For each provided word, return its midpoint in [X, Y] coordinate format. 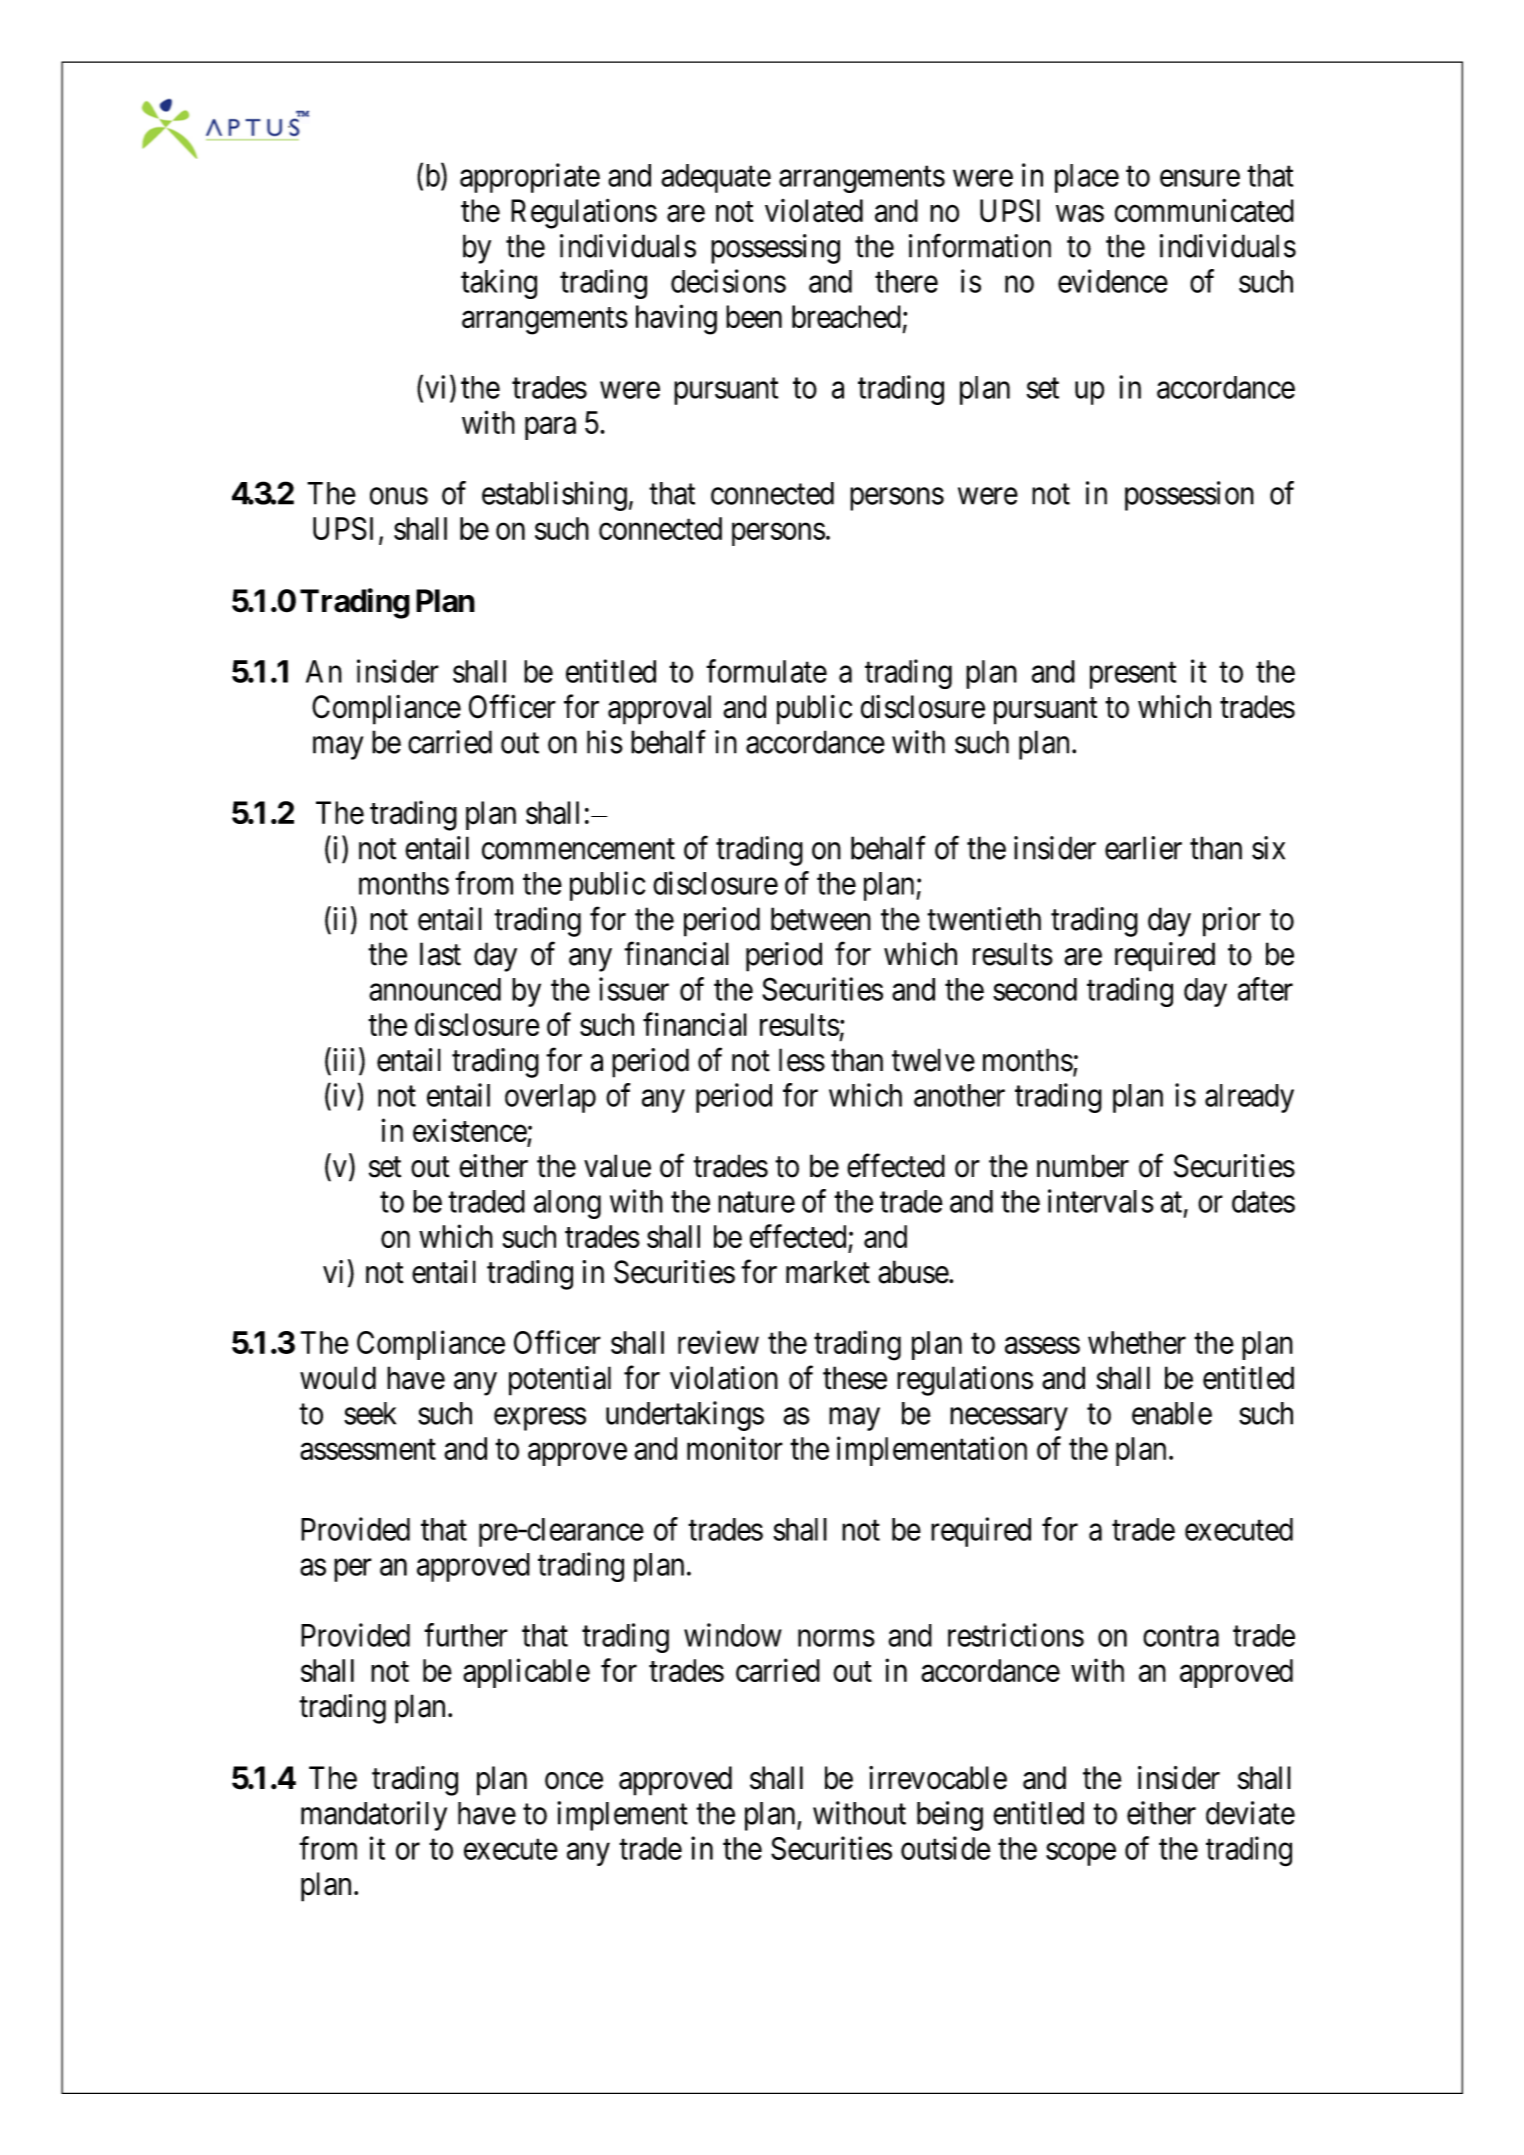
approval [659, 710]
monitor [735, 1448]
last [440, 954]
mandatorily [374, 1816]
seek [370, 1413]
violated [814, 211]
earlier [1143, 848]
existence [470, 1130]
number [1083, 1166]
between [821, 919]
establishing [554, 496]
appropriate [530, 178]
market [828, 1272]
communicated [1204, 210]
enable [1172, 1413]
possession [1189, 496]
